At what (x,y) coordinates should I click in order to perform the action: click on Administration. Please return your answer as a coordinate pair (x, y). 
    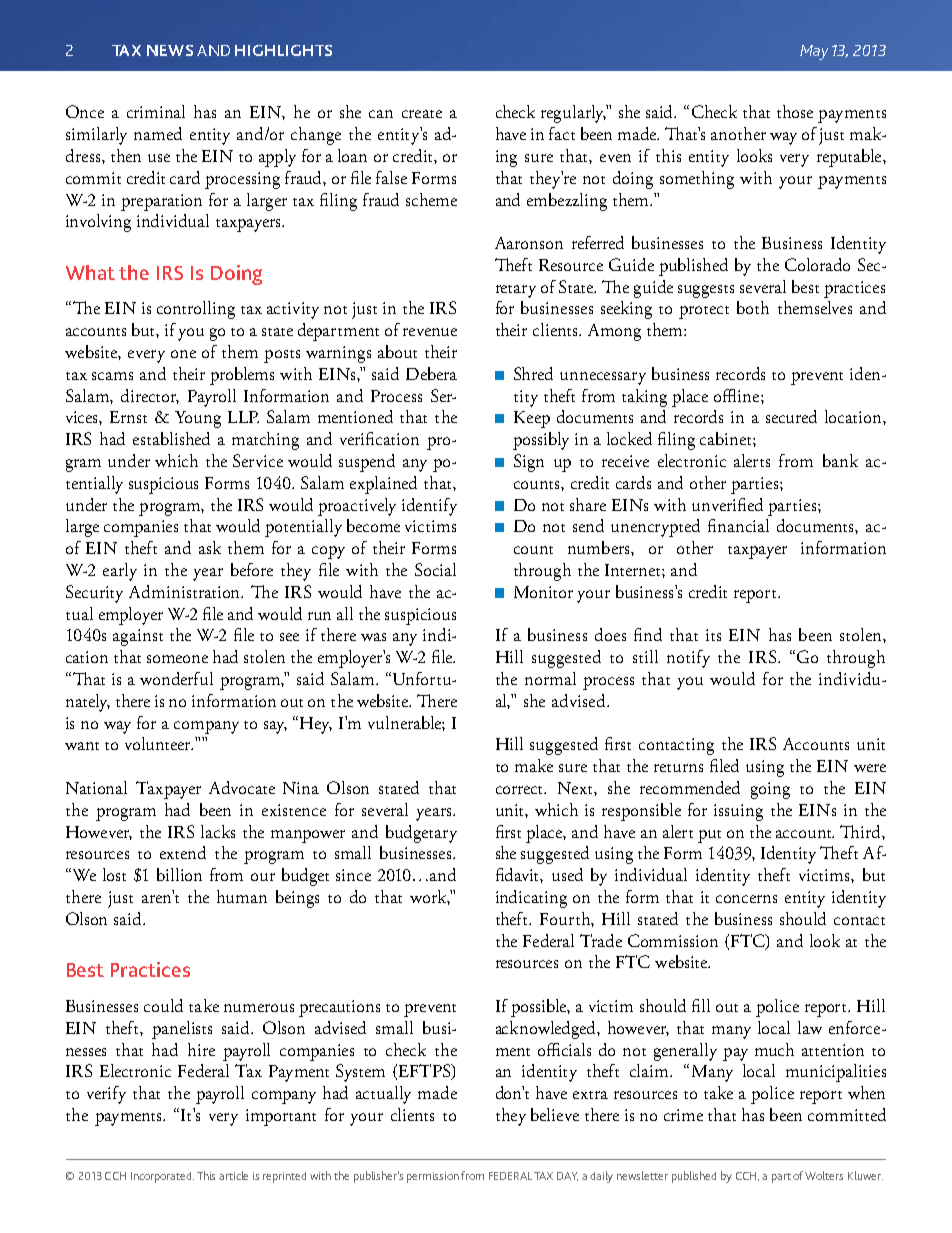
    Looking at the image, I should click on (186, 591).
